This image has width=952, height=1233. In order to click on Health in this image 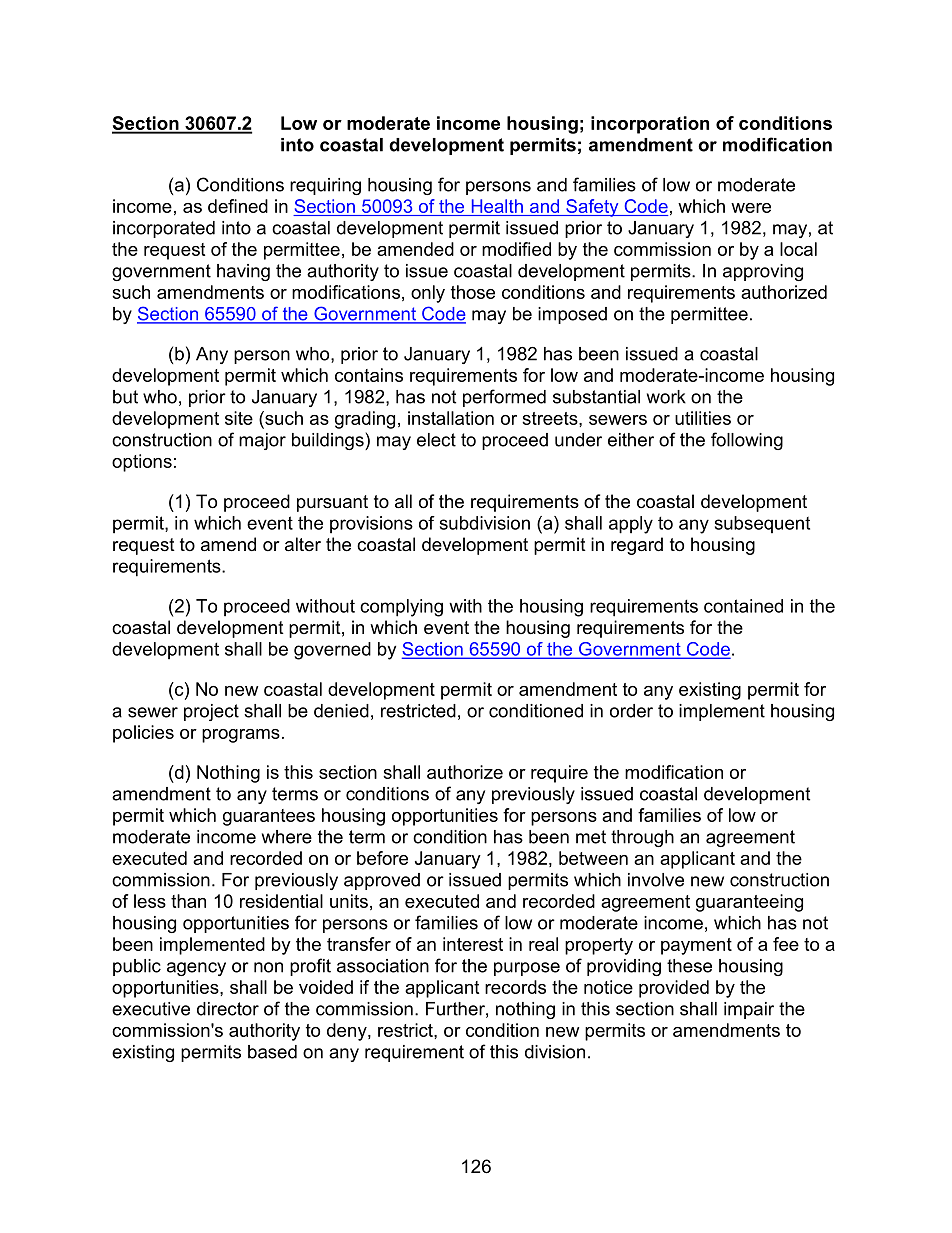, I will do `click(497, 206)`.
